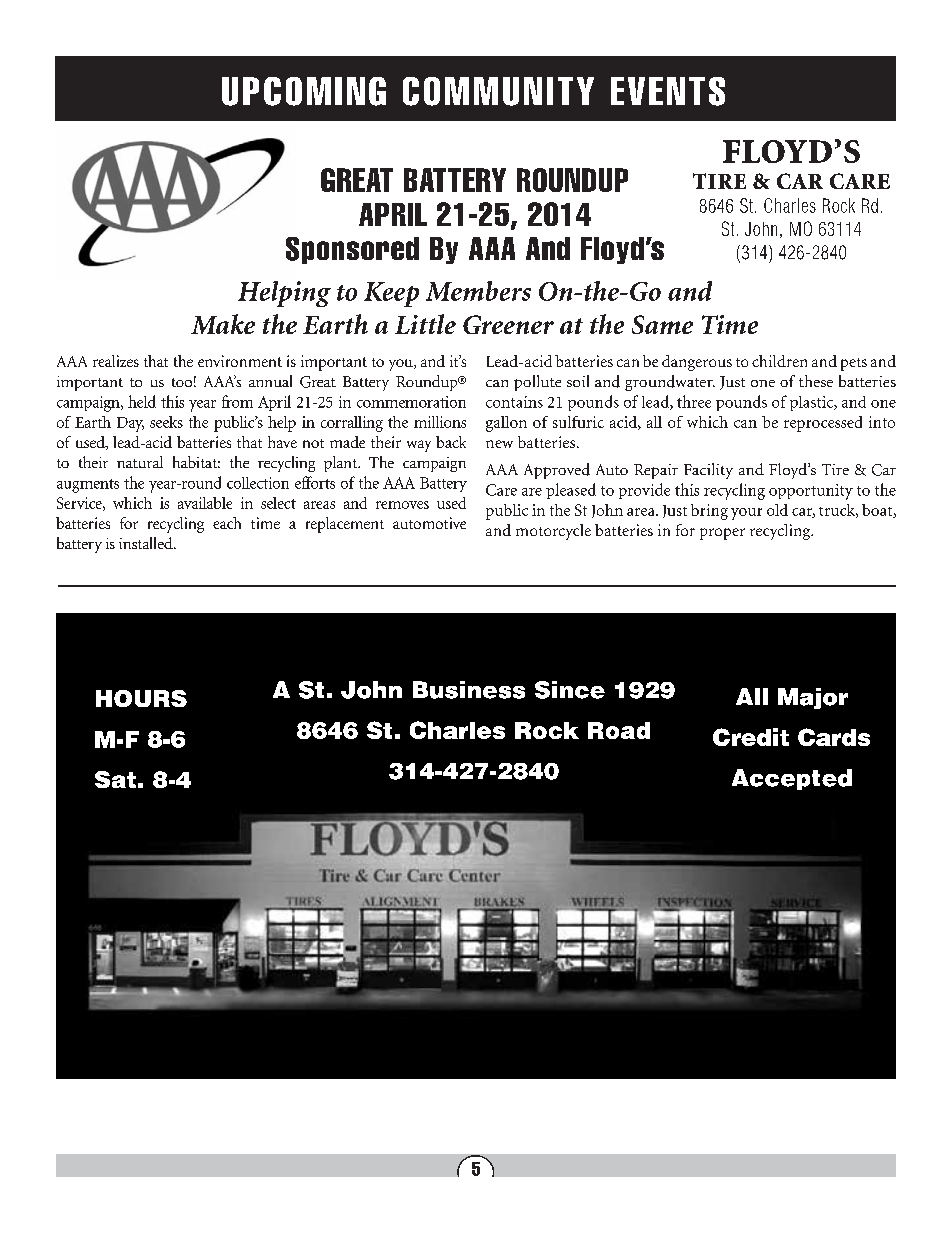 This document has width=952, height=1233. What do you see at coordinates (304, 91) in the document?
I see `UPCOMING` at bounding box center [304, 91].
